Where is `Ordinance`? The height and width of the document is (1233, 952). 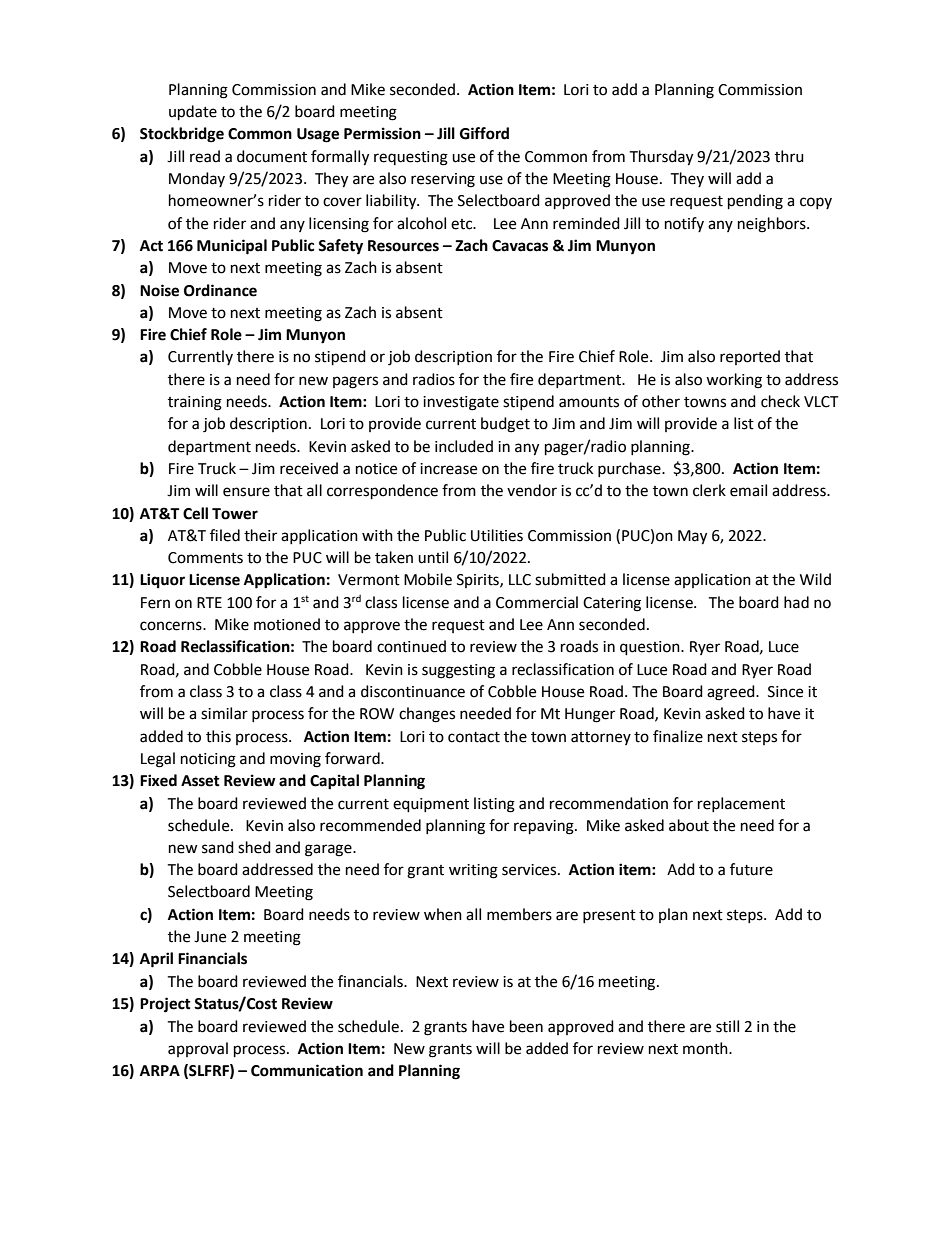 Ordinance is located at coordinates (220, 290).
